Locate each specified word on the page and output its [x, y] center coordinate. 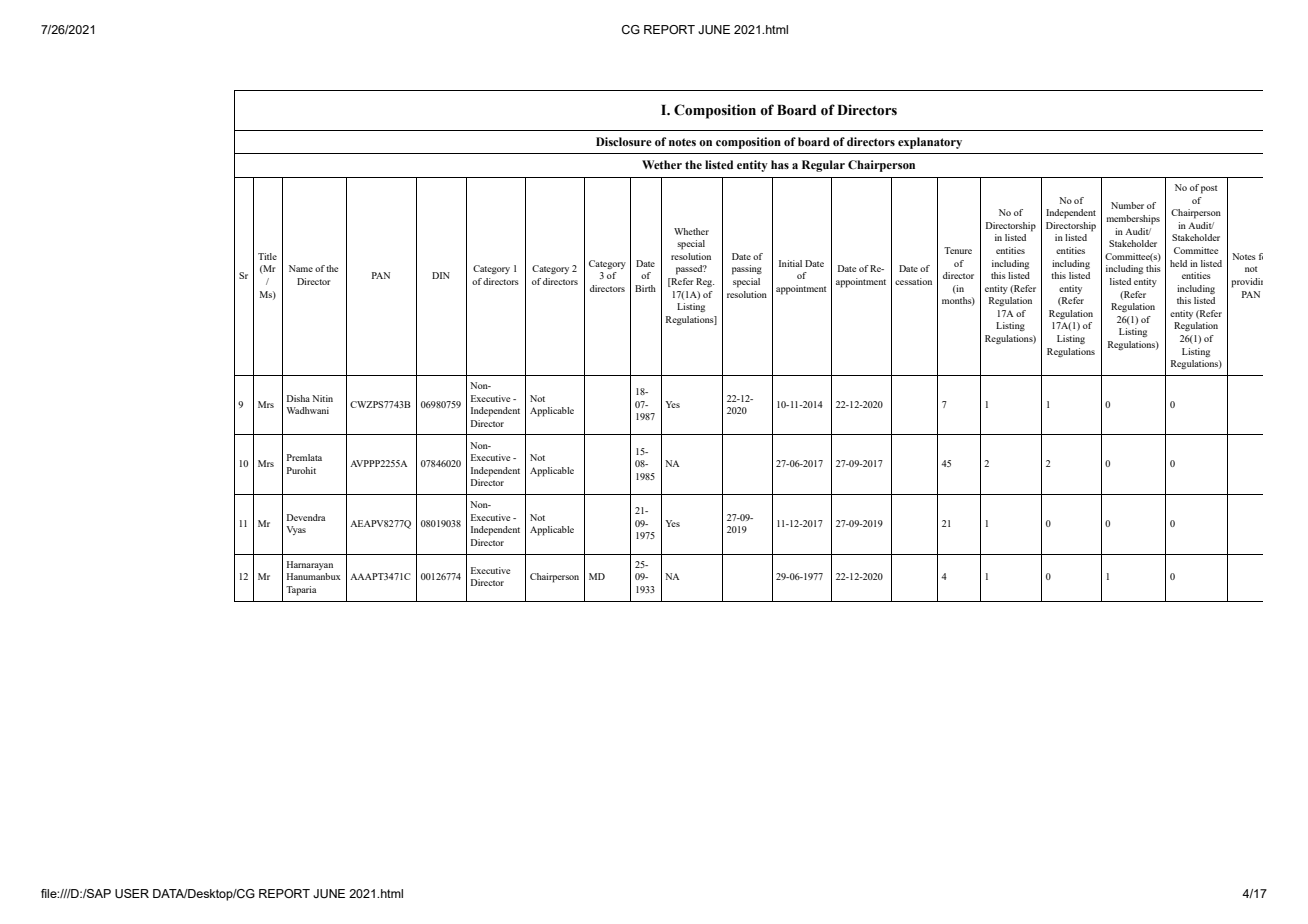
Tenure [958, 250]
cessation [913, 281]
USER [132, 893]
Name [301, 268]
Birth [645, 288]
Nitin [322, 398]
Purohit [301, 470]
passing [747, 270]
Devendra [306, 517]
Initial [790, 263]
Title [267, 256]
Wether [662, 164]
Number [1127, 205]
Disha [298, 398]
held [1178, 263]
